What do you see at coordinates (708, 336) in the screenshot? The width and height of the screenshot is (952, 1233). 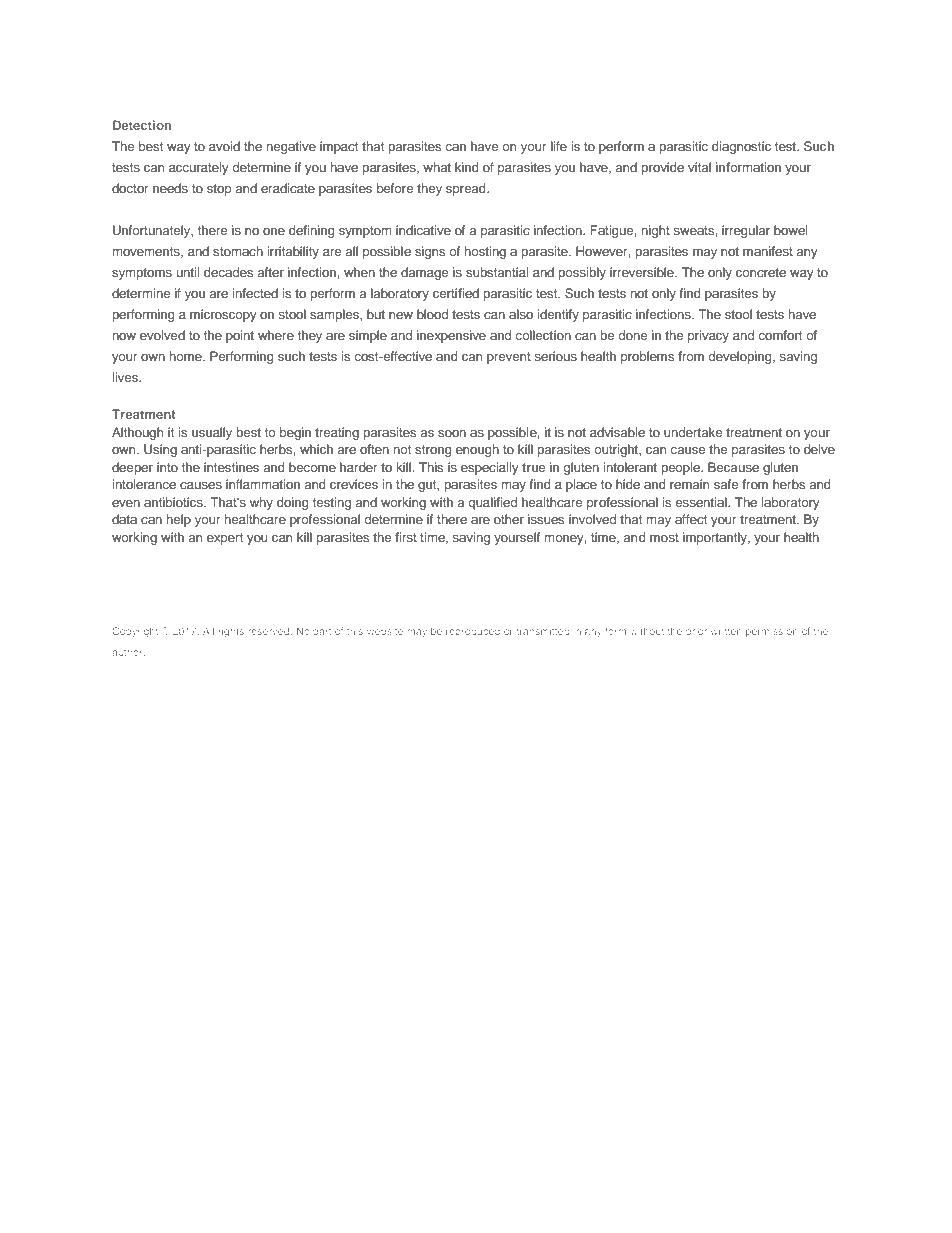 I see `privacy` at bounding box center [708, 336].
